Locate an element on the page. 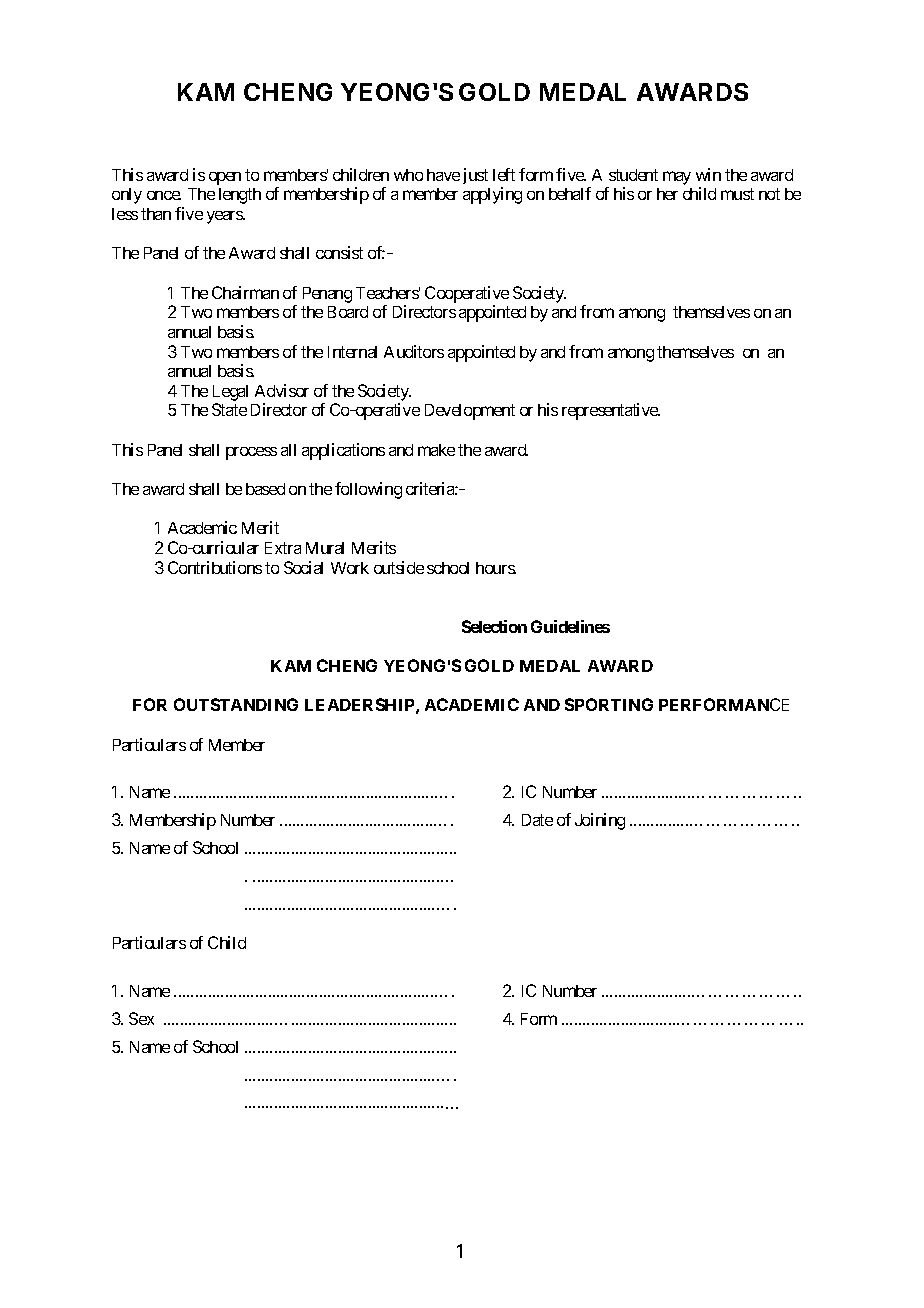 The width and height of the image is (924, 1308). OUTSTANDING is located at coordinates (236, 704).
